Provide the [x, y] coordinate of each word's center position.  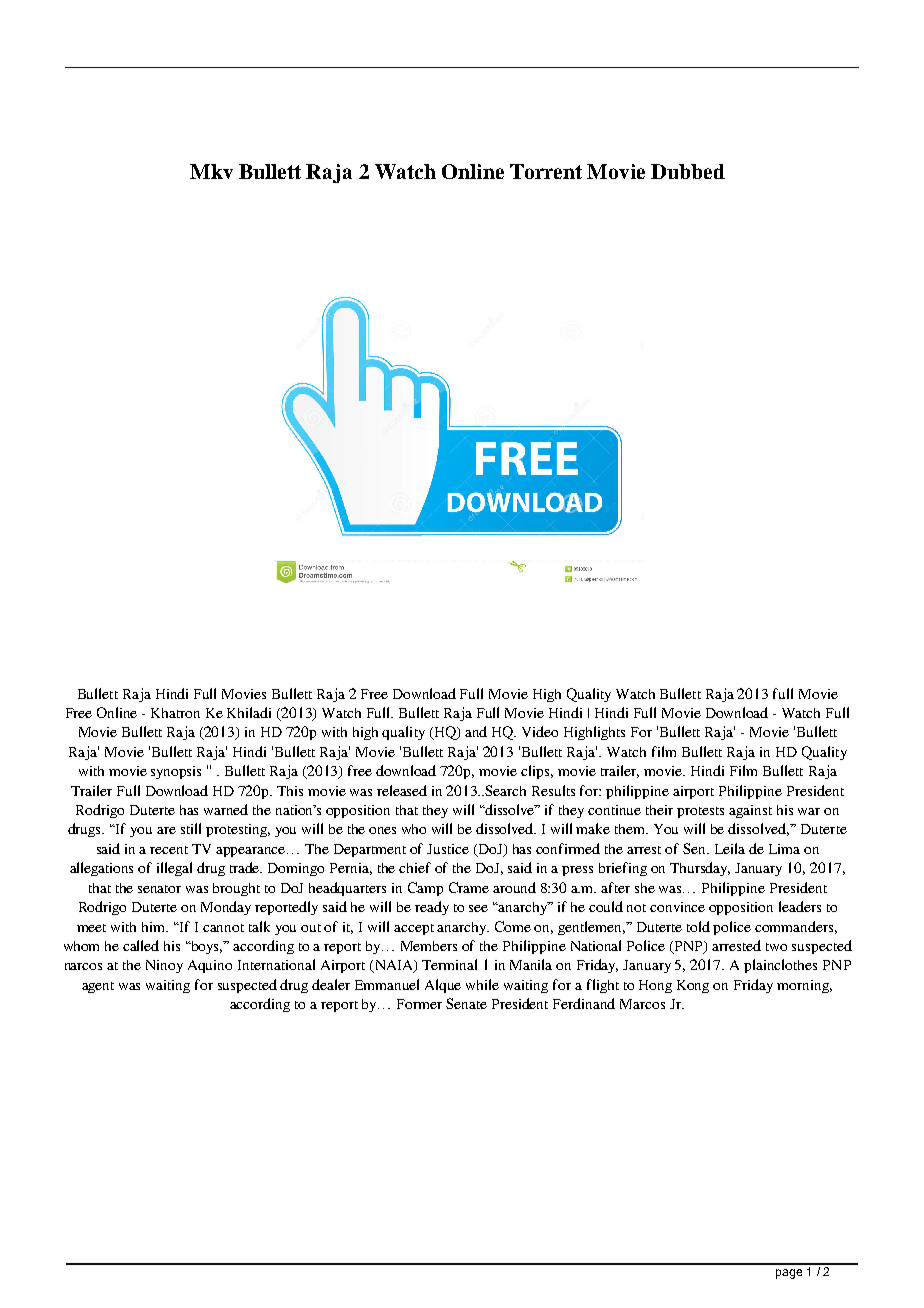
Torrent [546, 171]
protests [700, 812]
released [402, 790]
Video [540, 731]
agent [98, 987]
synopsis [176, 772]
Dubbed [688, 171]
